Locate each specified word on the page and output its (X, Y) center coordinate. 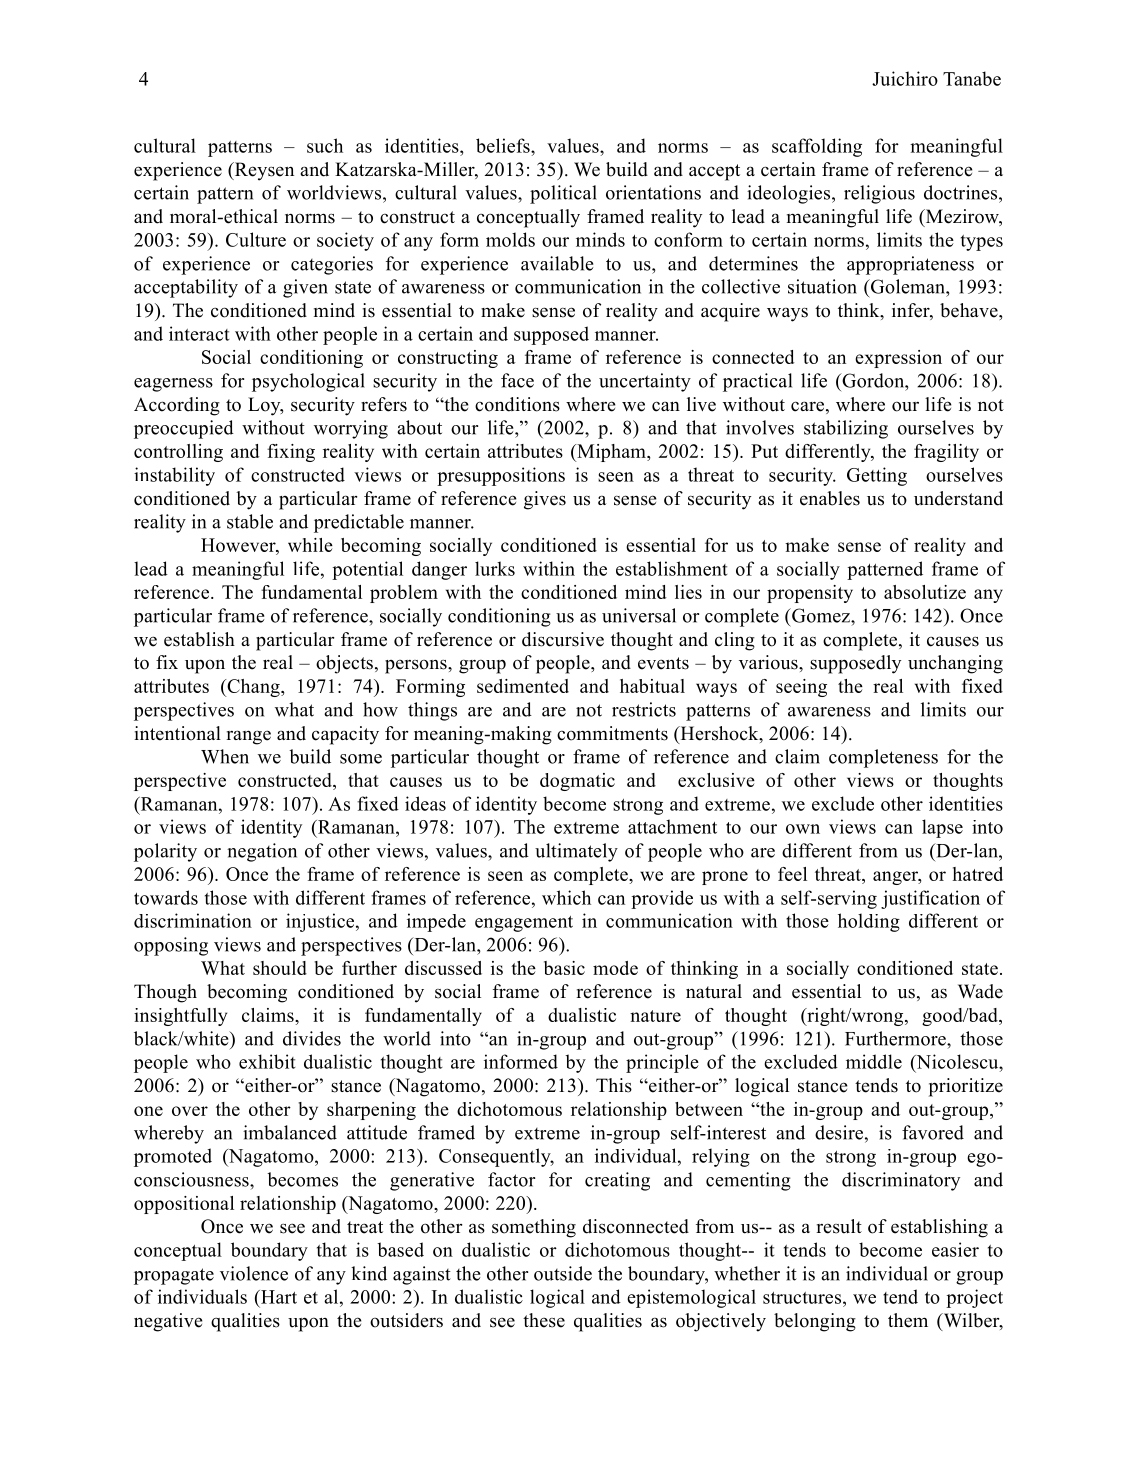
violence (254, 1273)
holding (869, 922)
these (544, 1320)
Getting (877, 476)
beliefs (504, 145)
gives (545, 500)
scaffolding (817, 147)
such (325, 145)
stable (250, 521)
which (566, 897)
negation (262, 852)
